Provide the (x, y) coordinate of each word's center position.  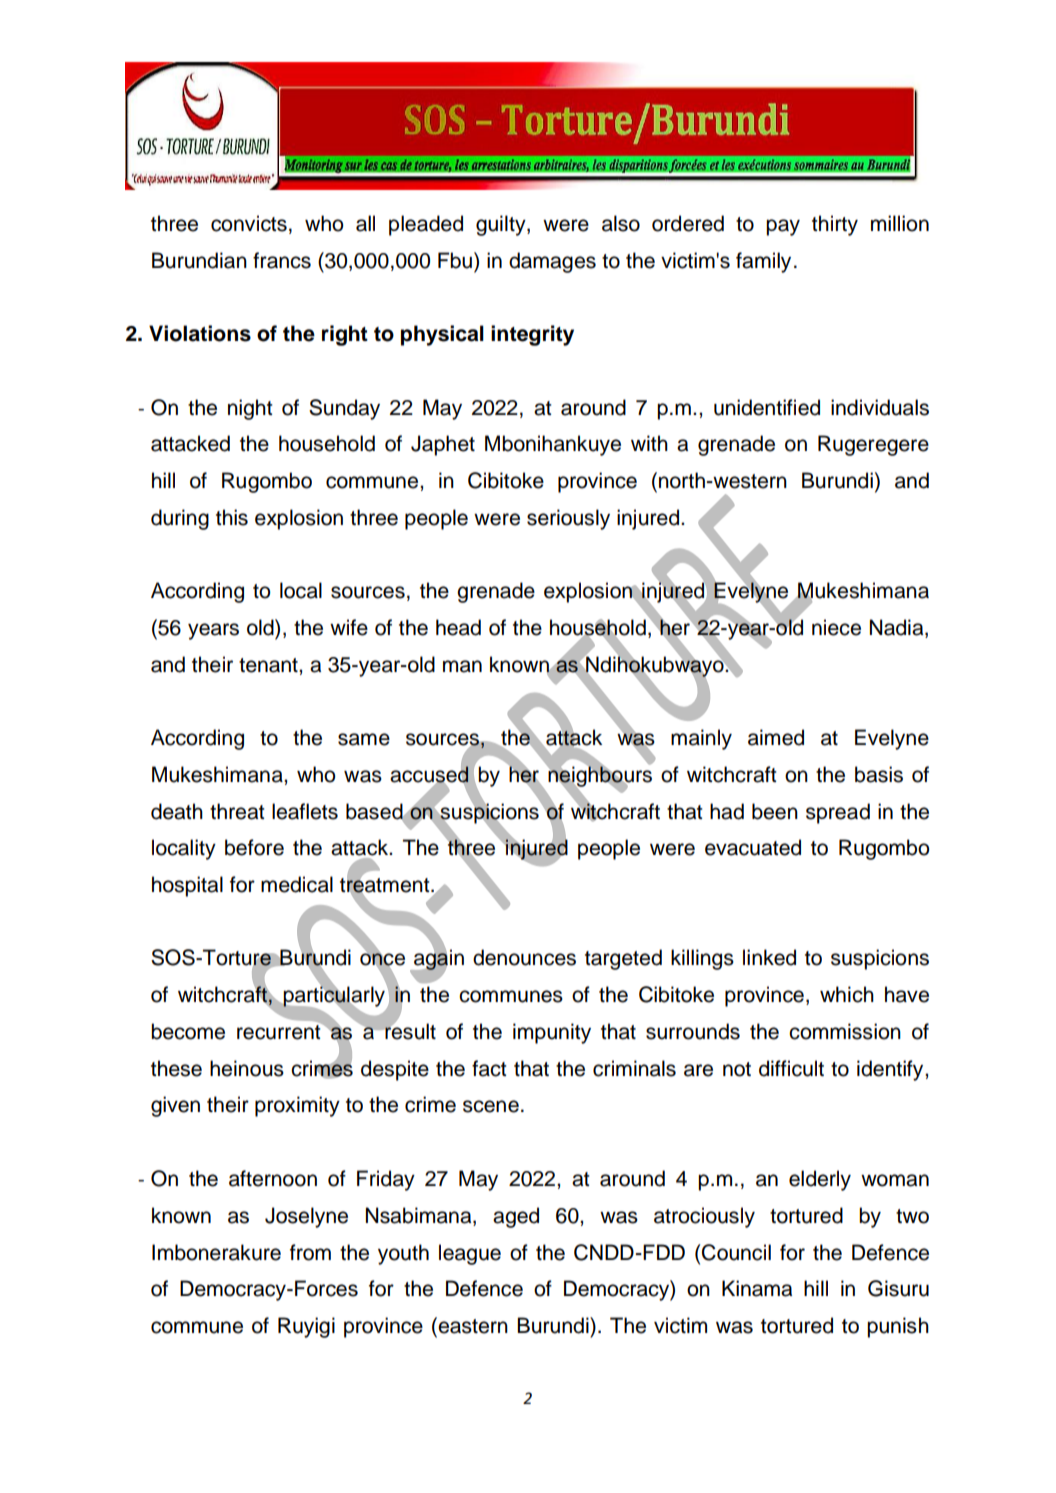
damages (552, 262)
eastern (472, 1325)
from (310, 1252)
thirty (835, 225)
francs (282, 260)
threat (237, 811)
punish (898, 1327)
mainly (701, 739)
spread (838, 813)
